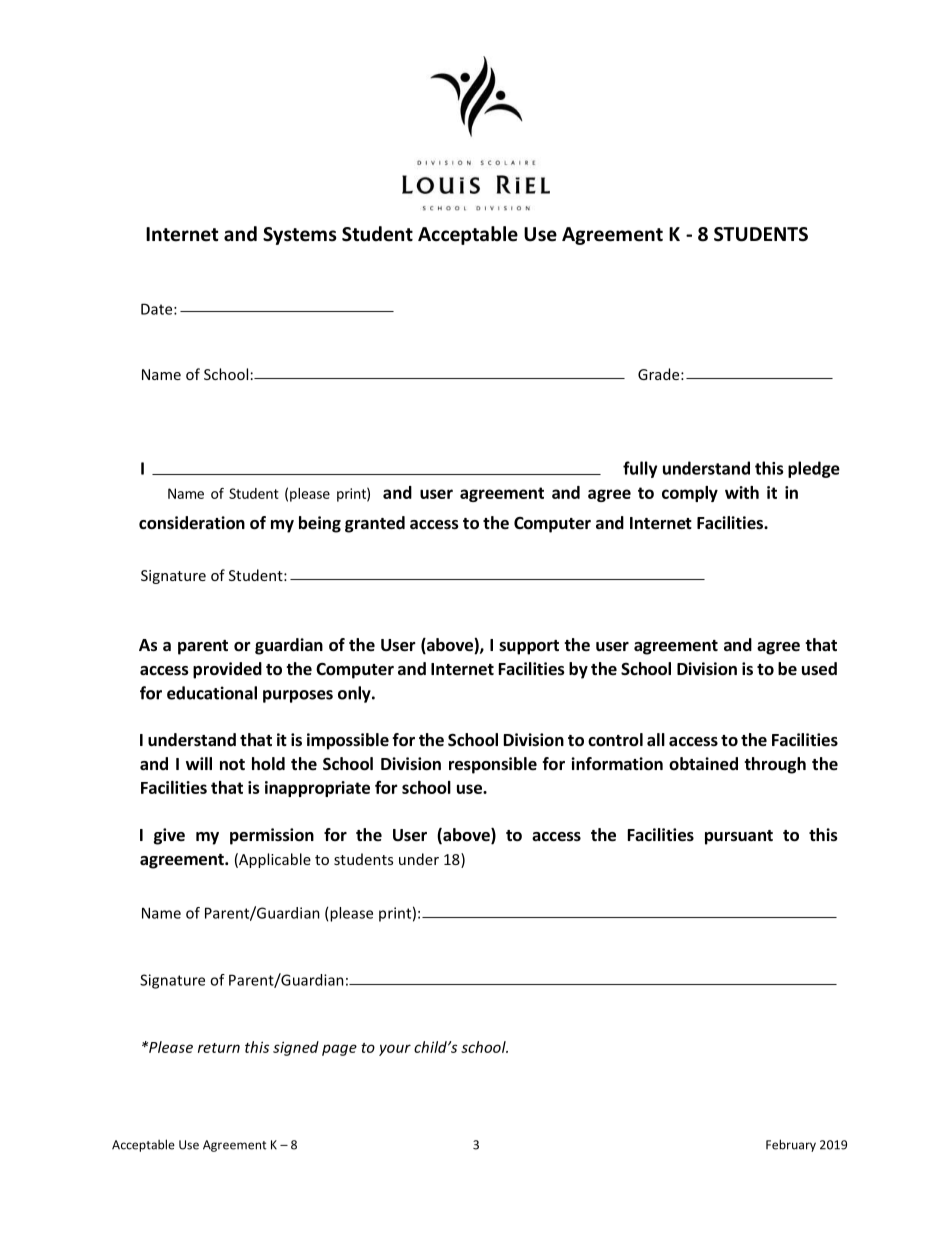 The height and width of the screenshot is (1233, 952). I want to click on fully, so click(640, 469).
